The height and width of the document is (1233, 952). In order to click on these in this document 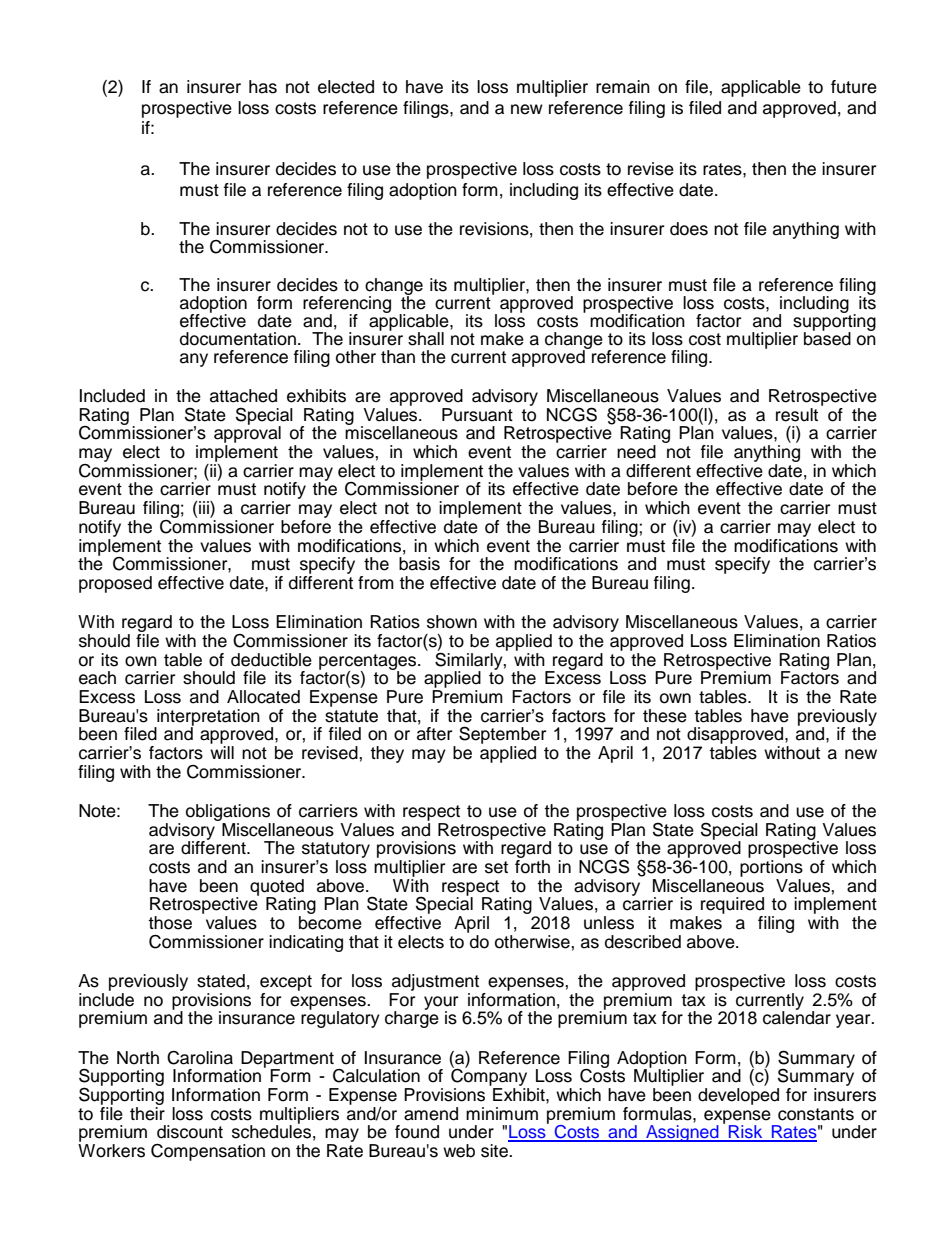, I will do `click(665, 716)`.
